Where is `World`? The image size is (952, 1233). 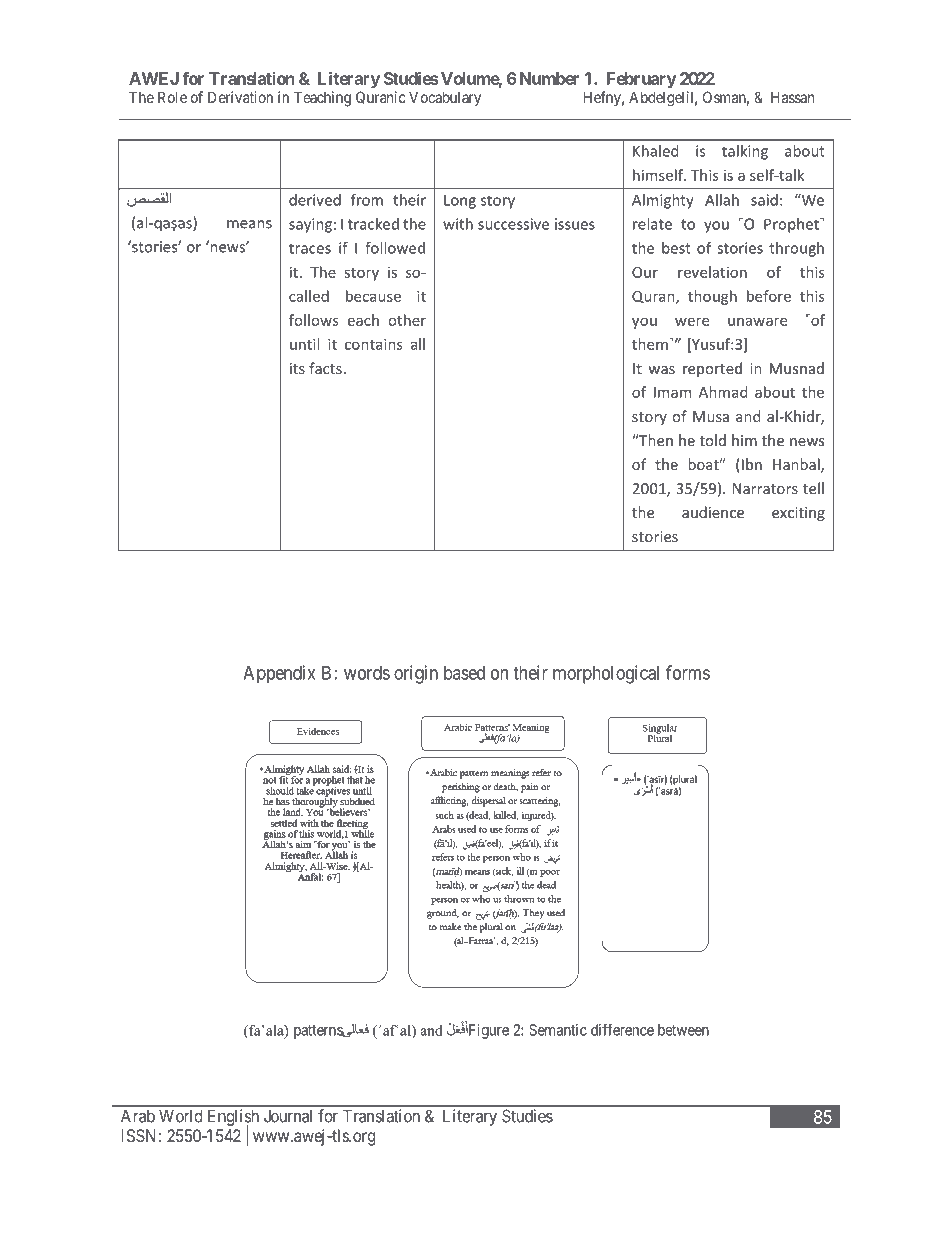 World is located at coordinates (180, 1116).
